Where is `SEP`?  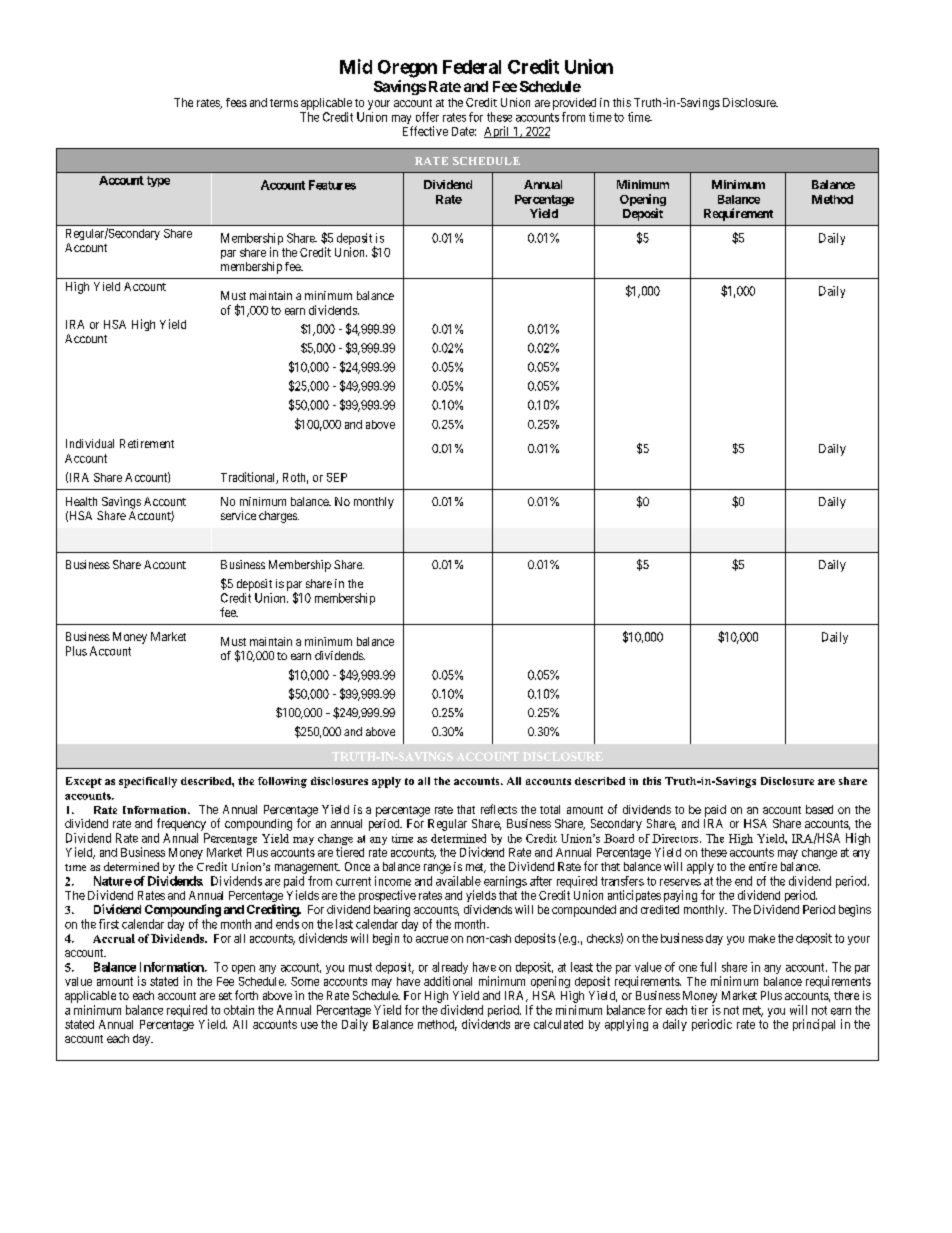
SEP is located at coordinates (337, 477).
